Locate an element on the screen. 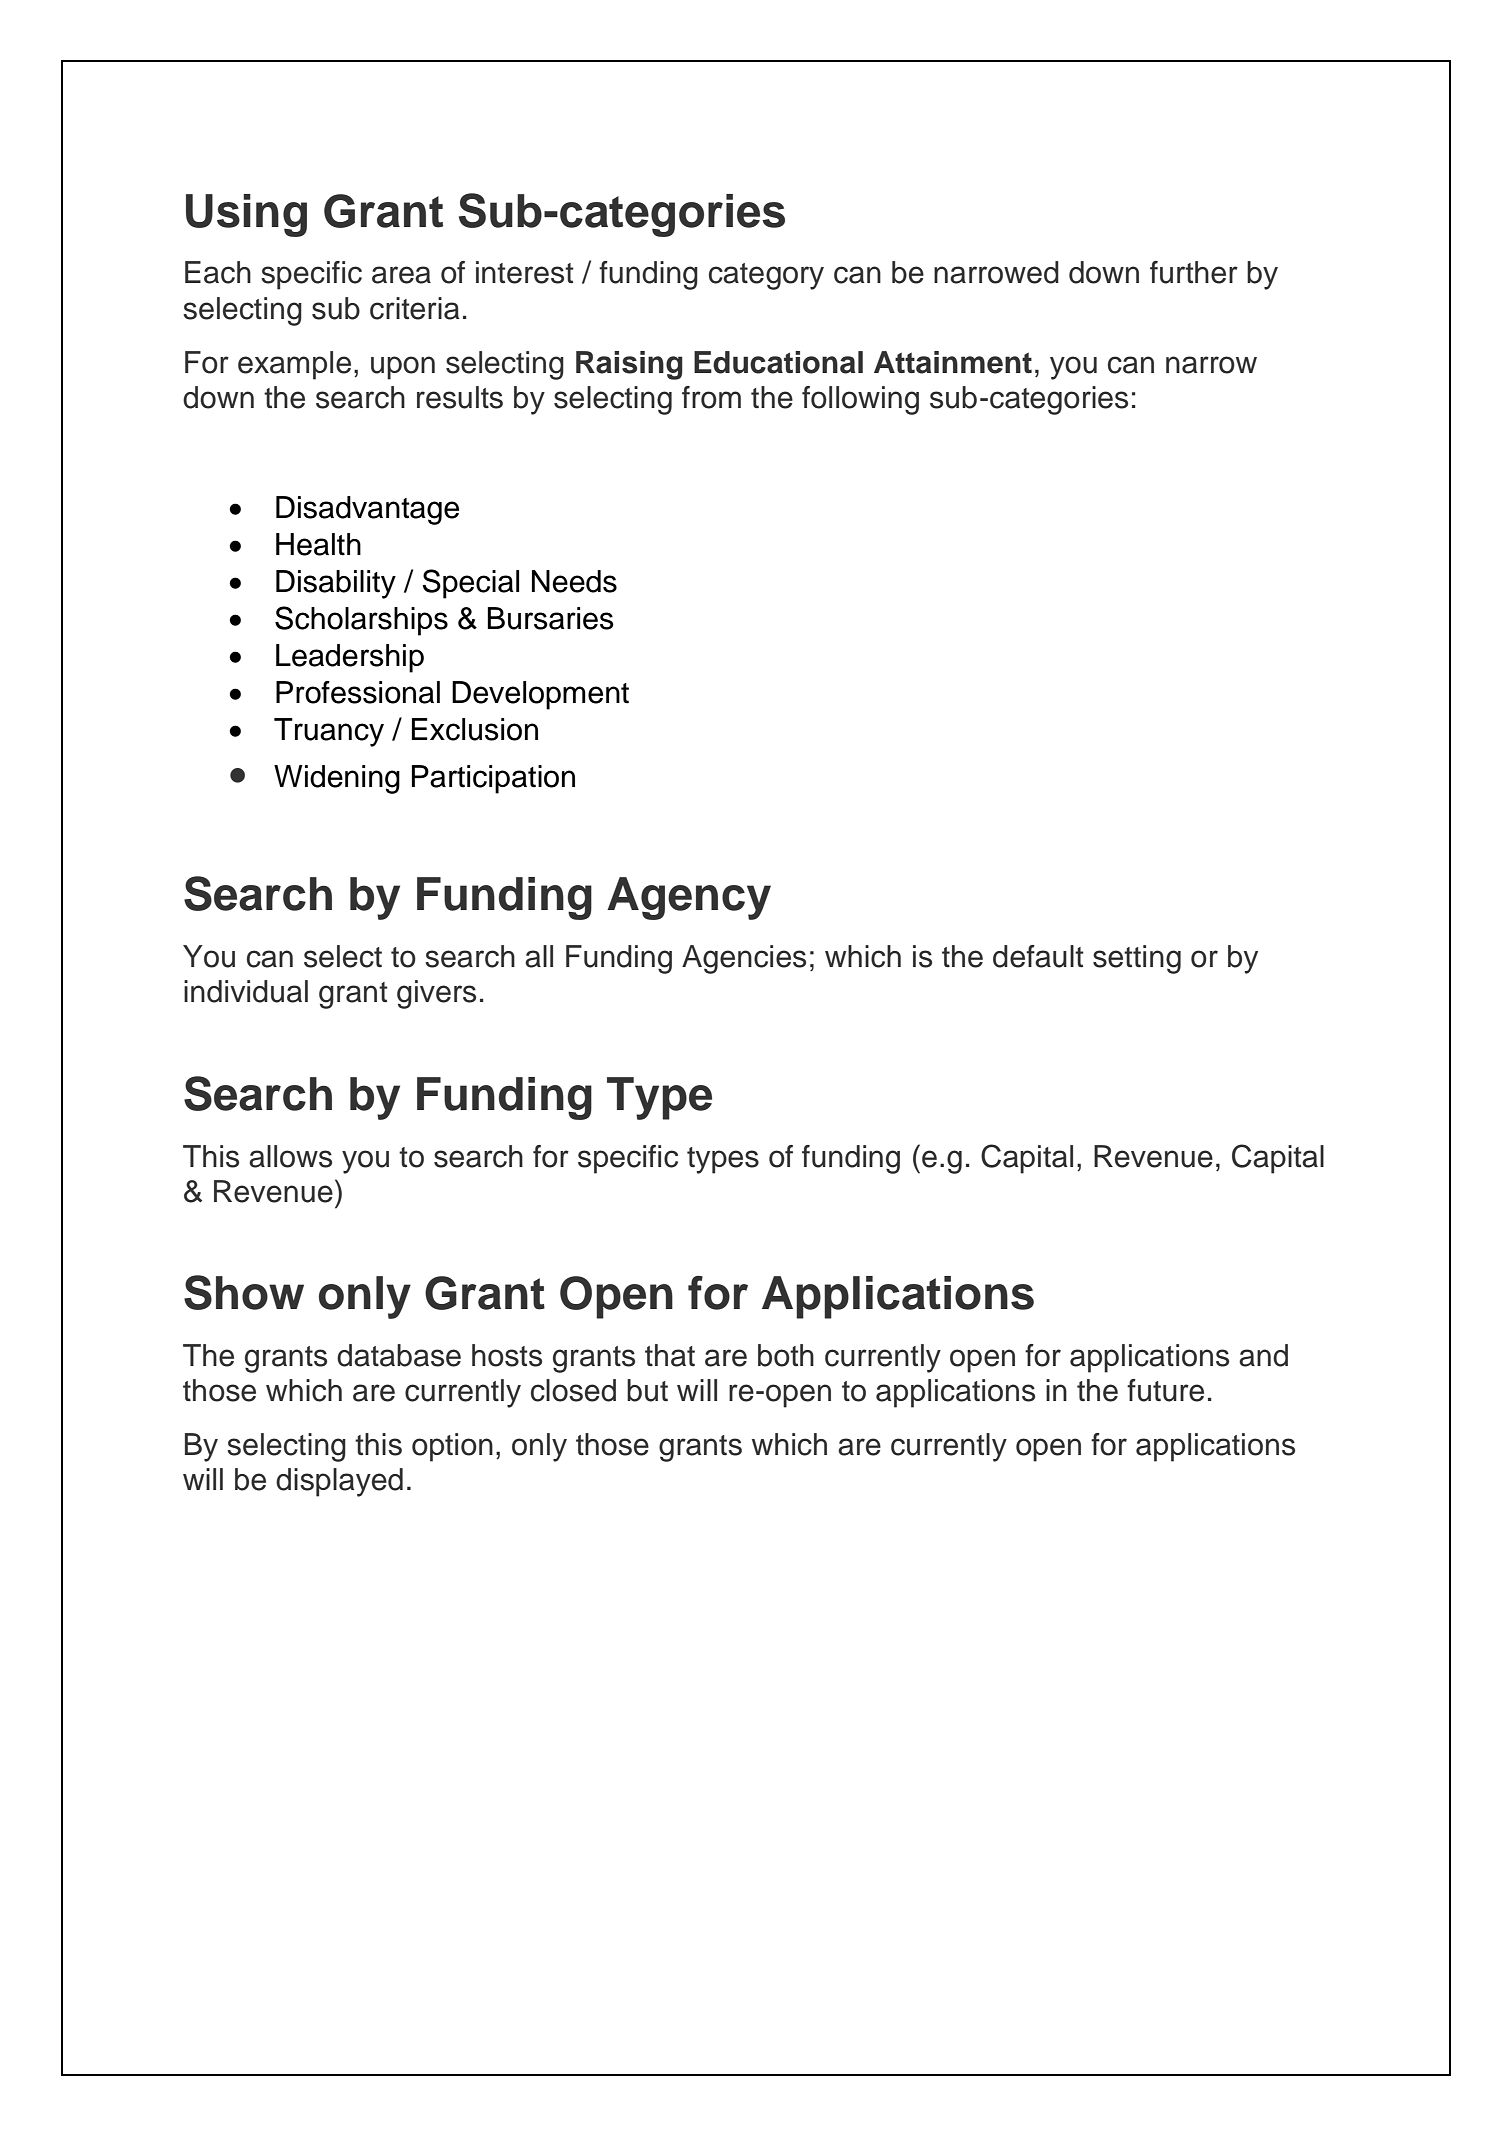 This screenshot has width=1511, height=2136. future is located at coordinates (1165, 1390).
